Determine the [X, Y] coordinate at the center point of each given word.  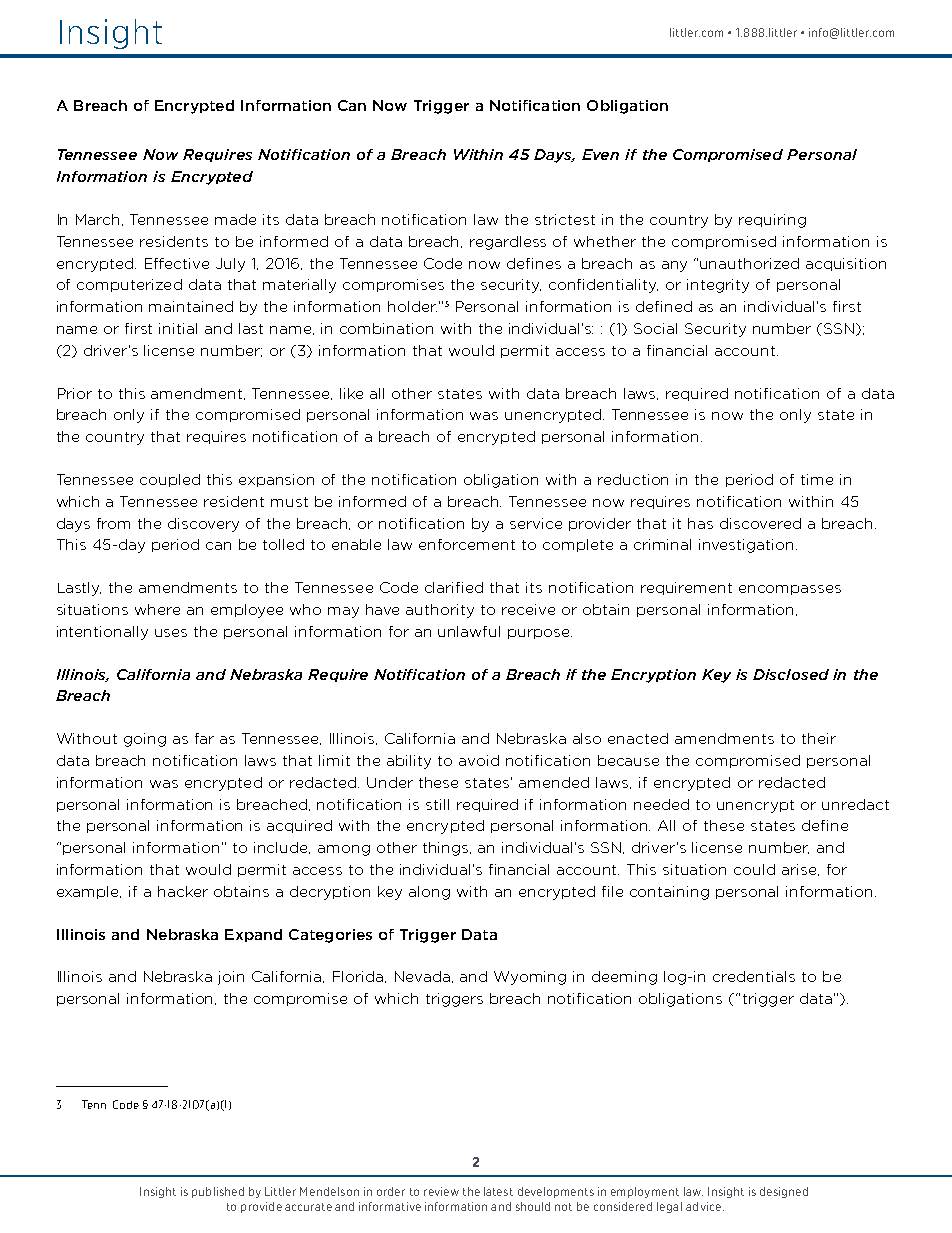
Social [655, 328]
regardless [508, 243]
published [218, 1192]
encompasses [790, 590]
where [157, 609]
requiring [772, 221]
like [351, 393]
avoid [479, 760]
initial [178, 328]
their [819, 738]
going [145, 740]
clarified [454, 587]
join [231, 978]
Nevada [424, 977]
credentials [754, 976]
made [235, 219]
